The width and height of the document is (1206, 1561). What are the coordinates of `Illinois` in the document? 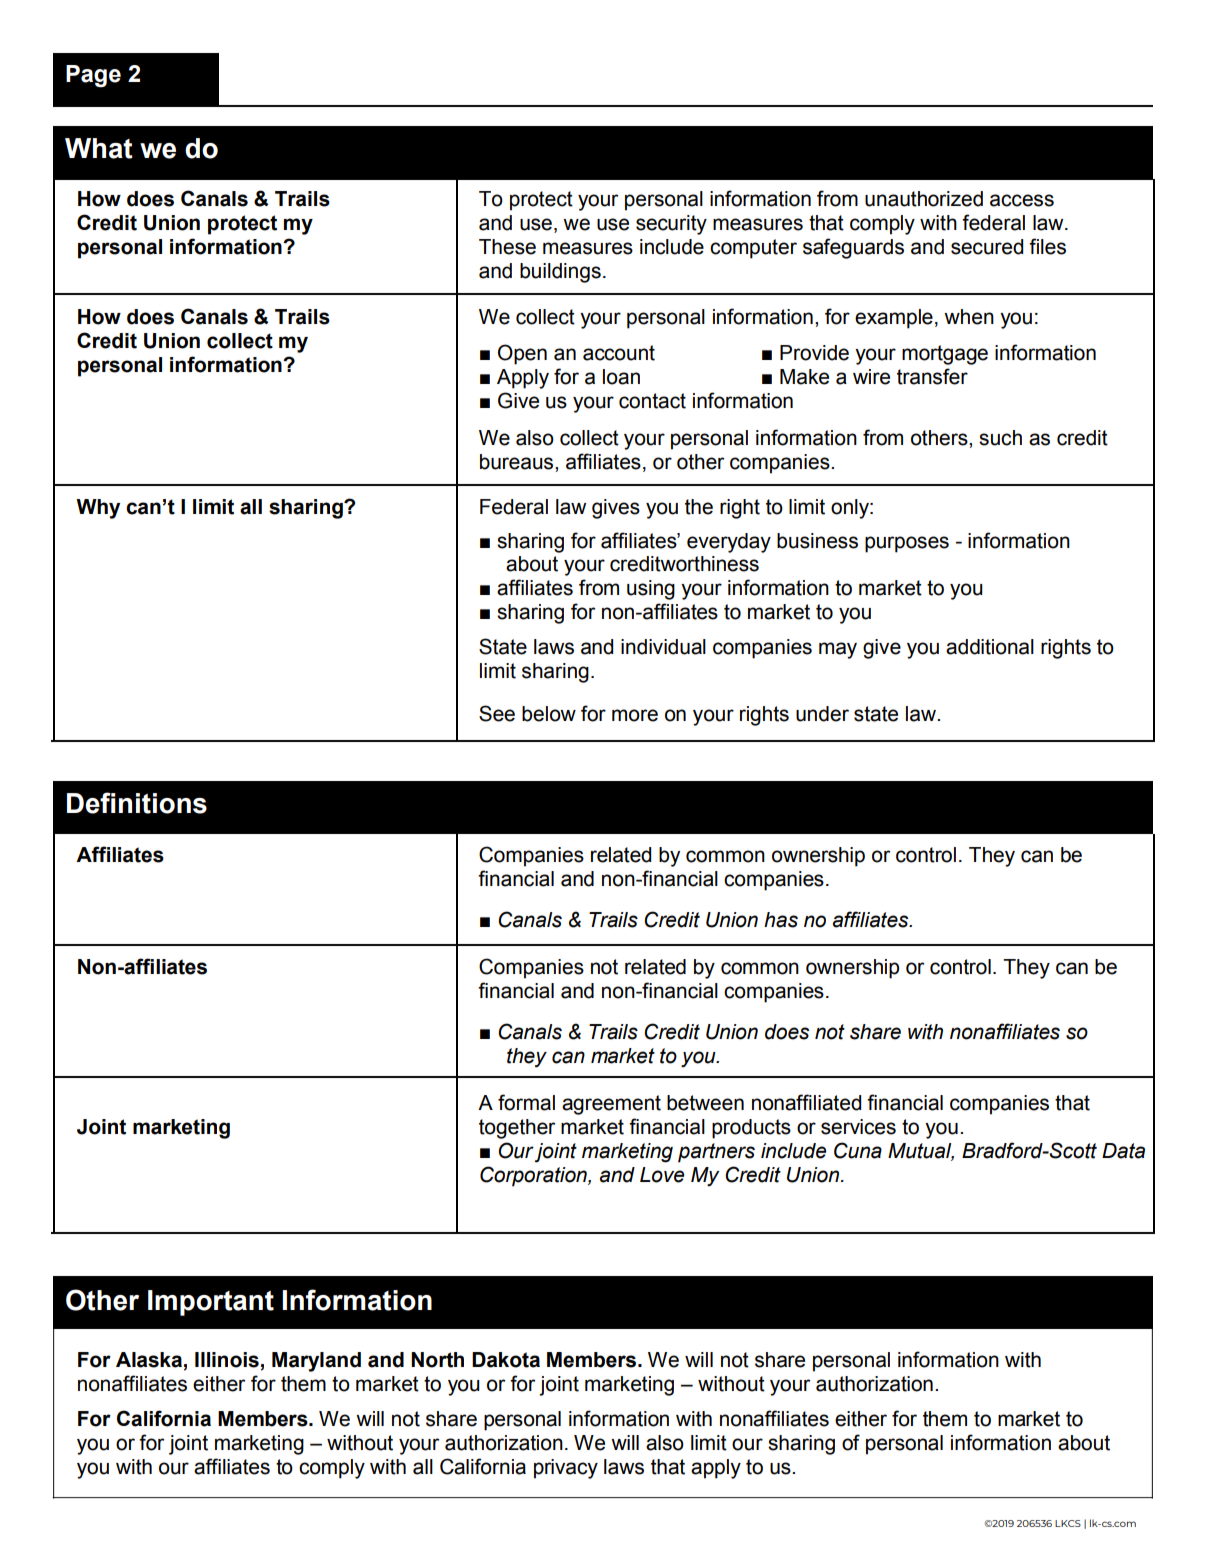 It's located at (227, 1360).
